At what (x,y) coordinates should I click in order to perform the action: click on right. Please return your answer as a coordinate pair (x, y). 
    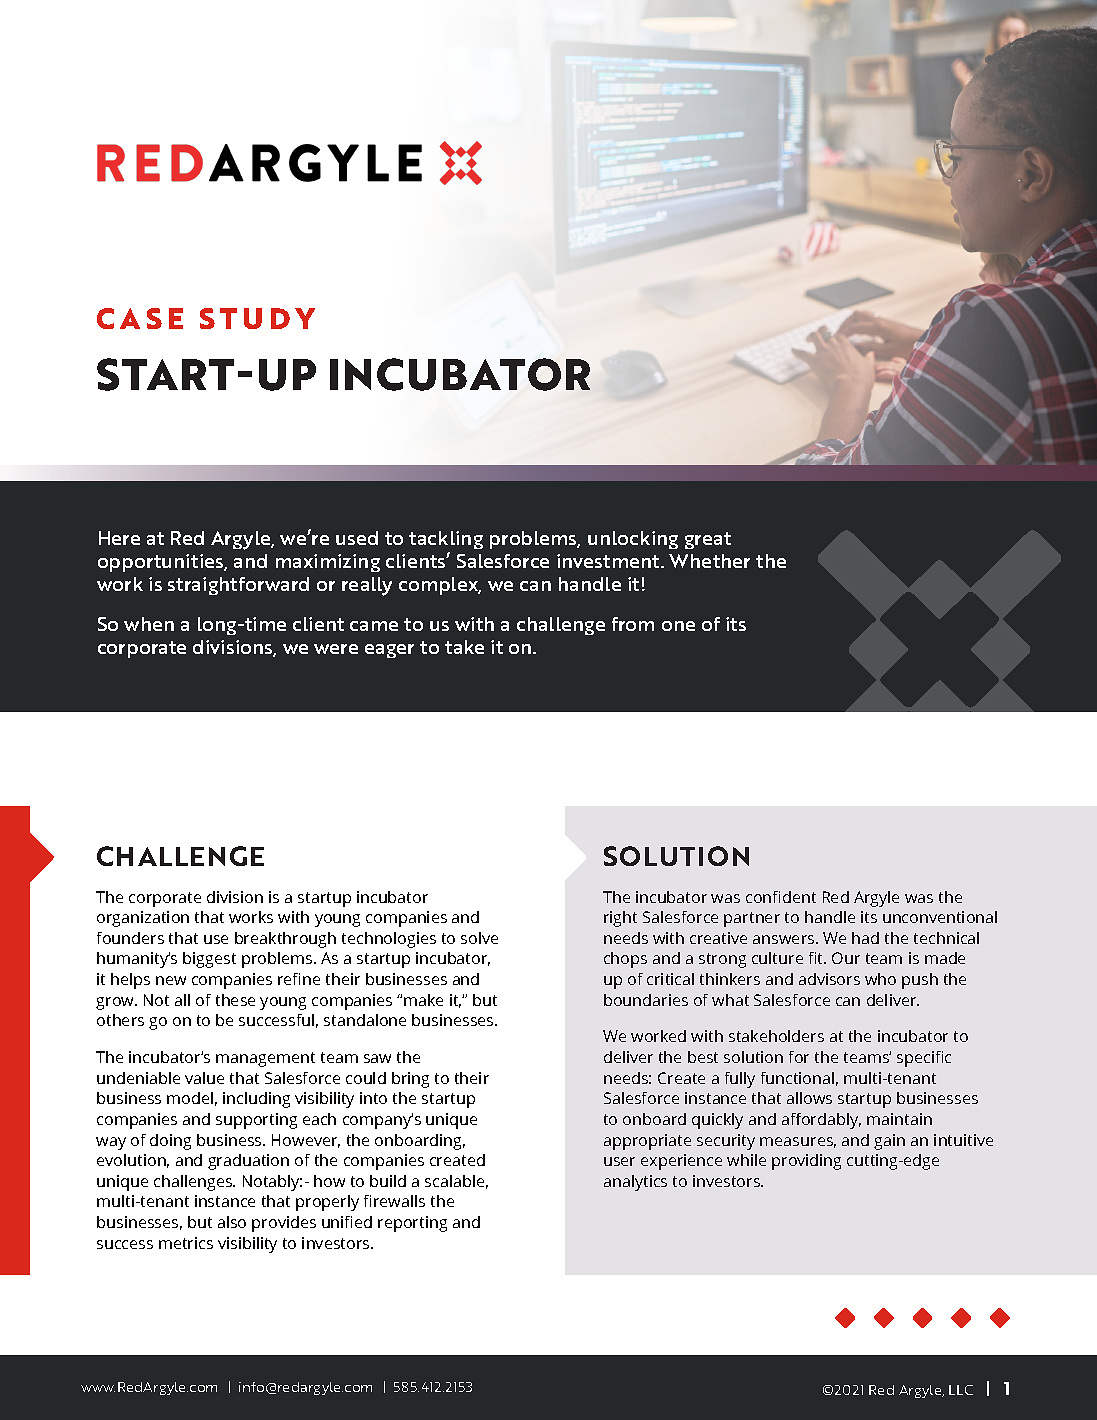
    Looking at the image, I should click on (620, 919).
